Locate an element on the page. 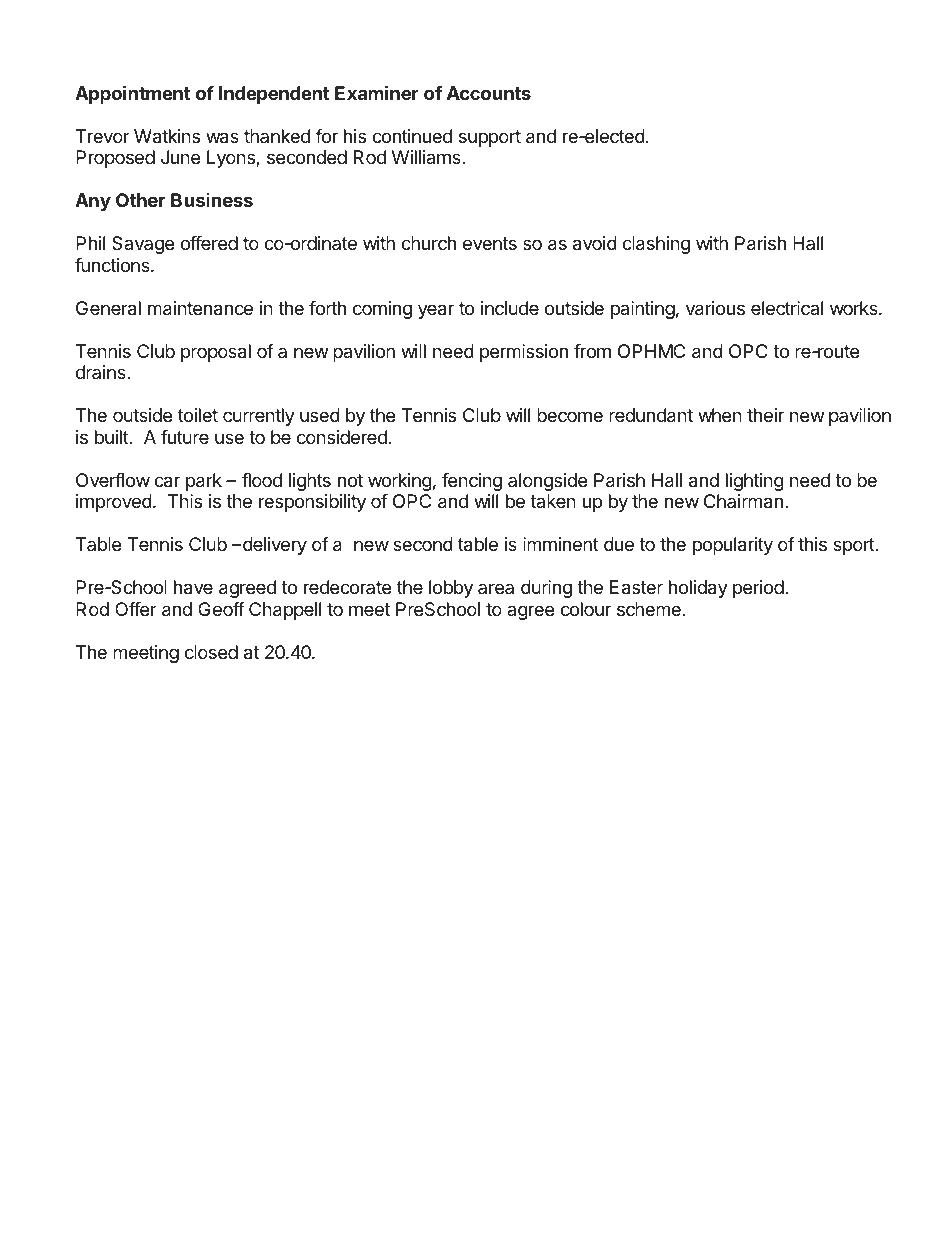 Image resolution: width=952 pixels, height=1233 pixels. events is located at coordinates (490, 243).
